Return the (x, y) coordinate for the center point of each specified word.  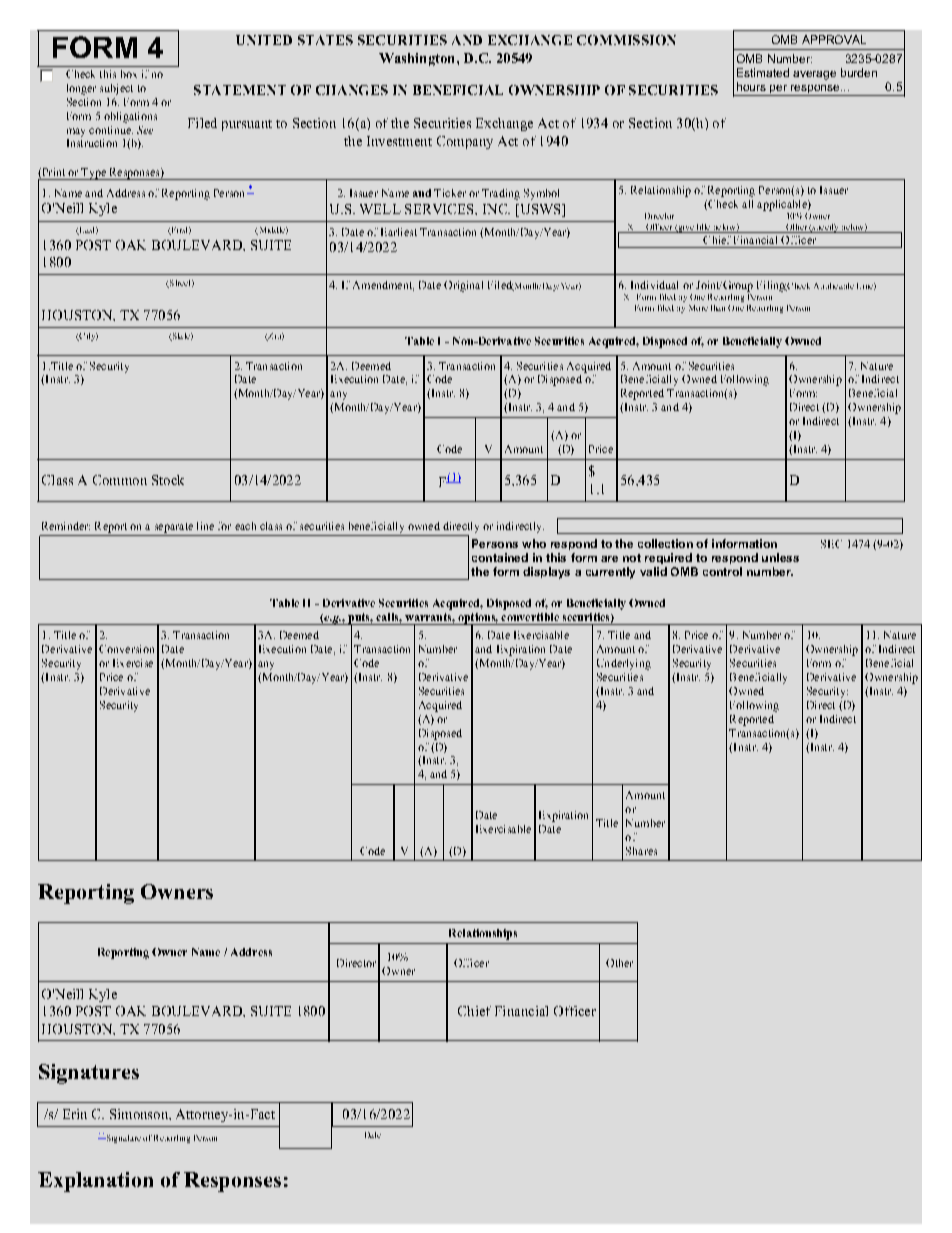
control (722, 571)
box (129, 74)
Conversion (126, 649)
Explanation (95, 1182)
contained (500, 557)
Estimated (763, 72)
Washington (418, 59)
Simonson (140, 1114)
